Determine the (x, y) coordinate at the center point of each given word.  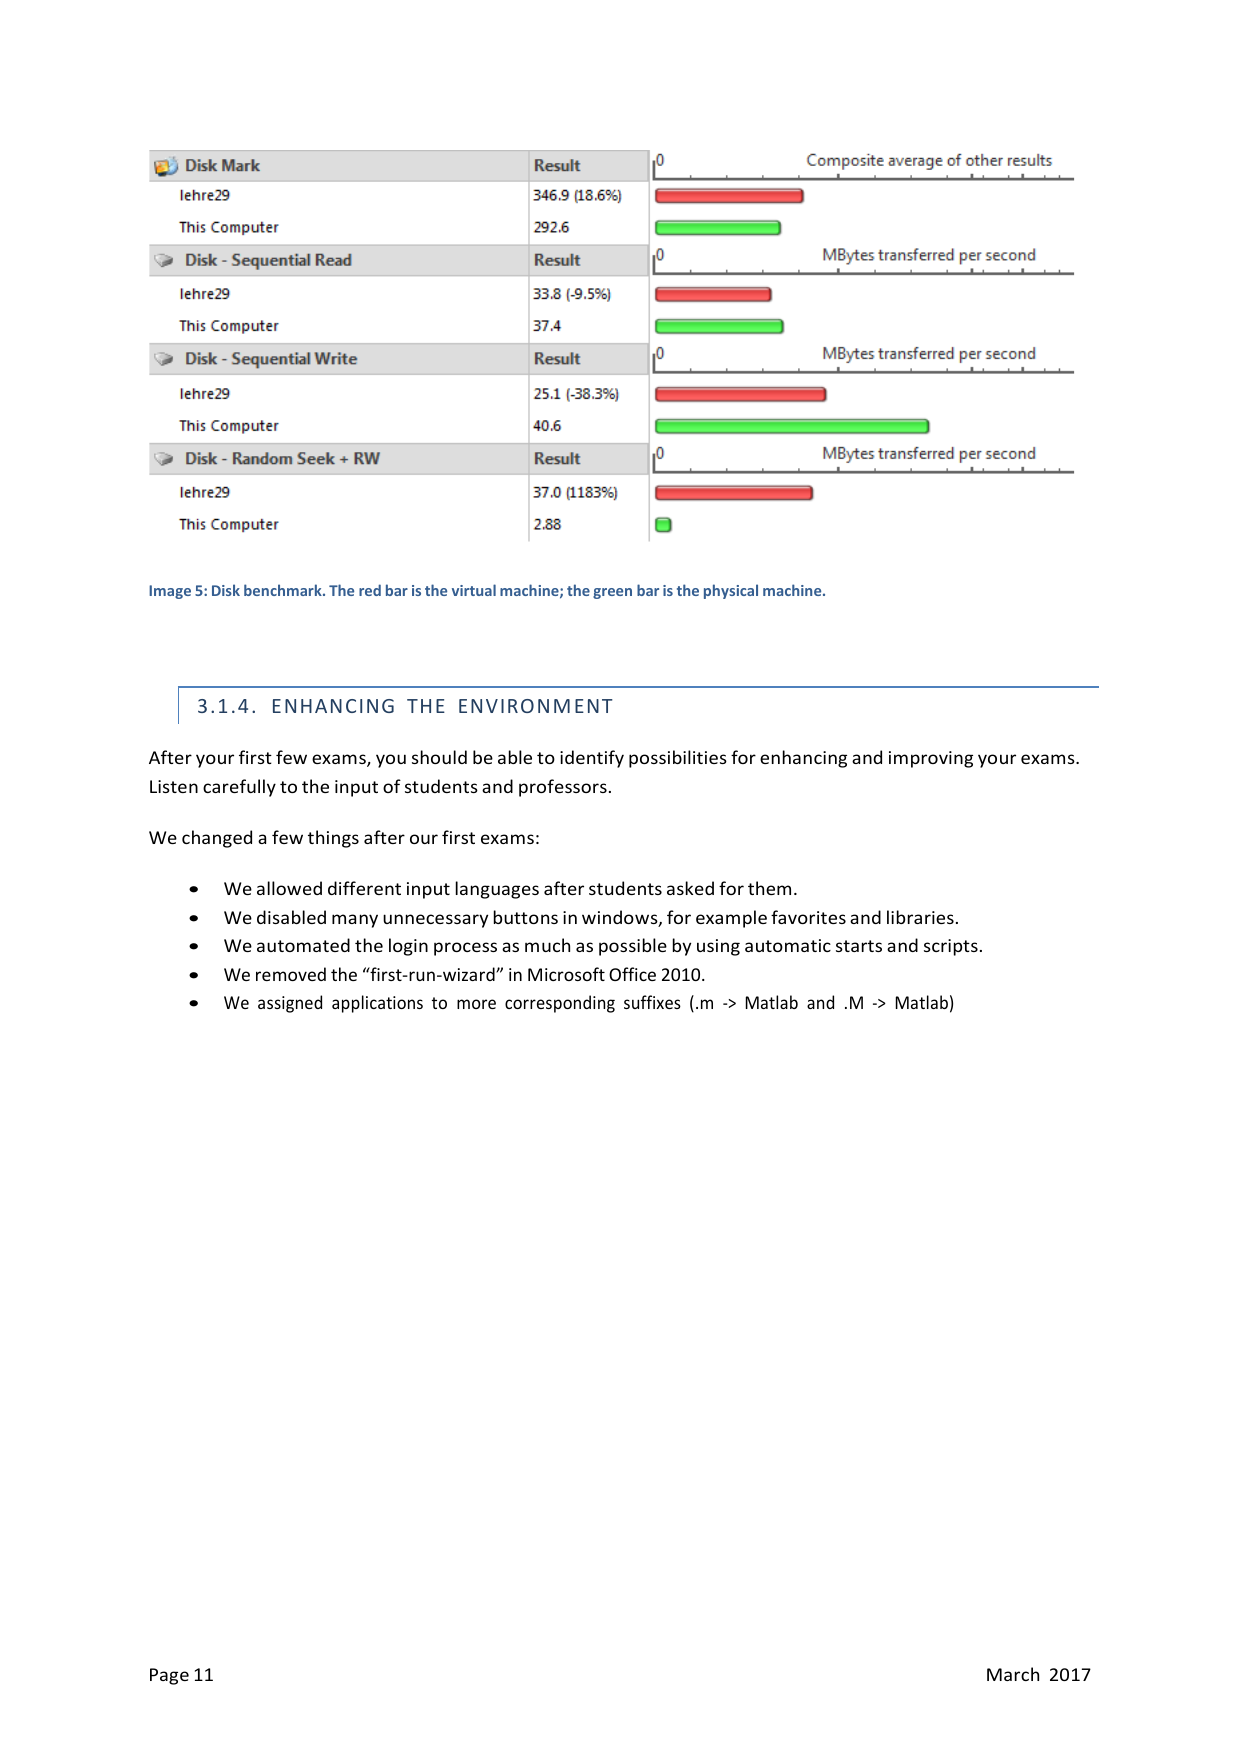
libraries (920, 917)
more (476, 1004)
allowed (289, 888)
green (612, 593)
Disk (226, 590)
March (1013, 1674)
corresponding (560, 1004)
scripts (951, 947)
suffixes (652, 1002)
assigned (290, 1004)
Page (169, 1676)
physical (731, 591)
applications (377, 1004)
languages (497, 890)
